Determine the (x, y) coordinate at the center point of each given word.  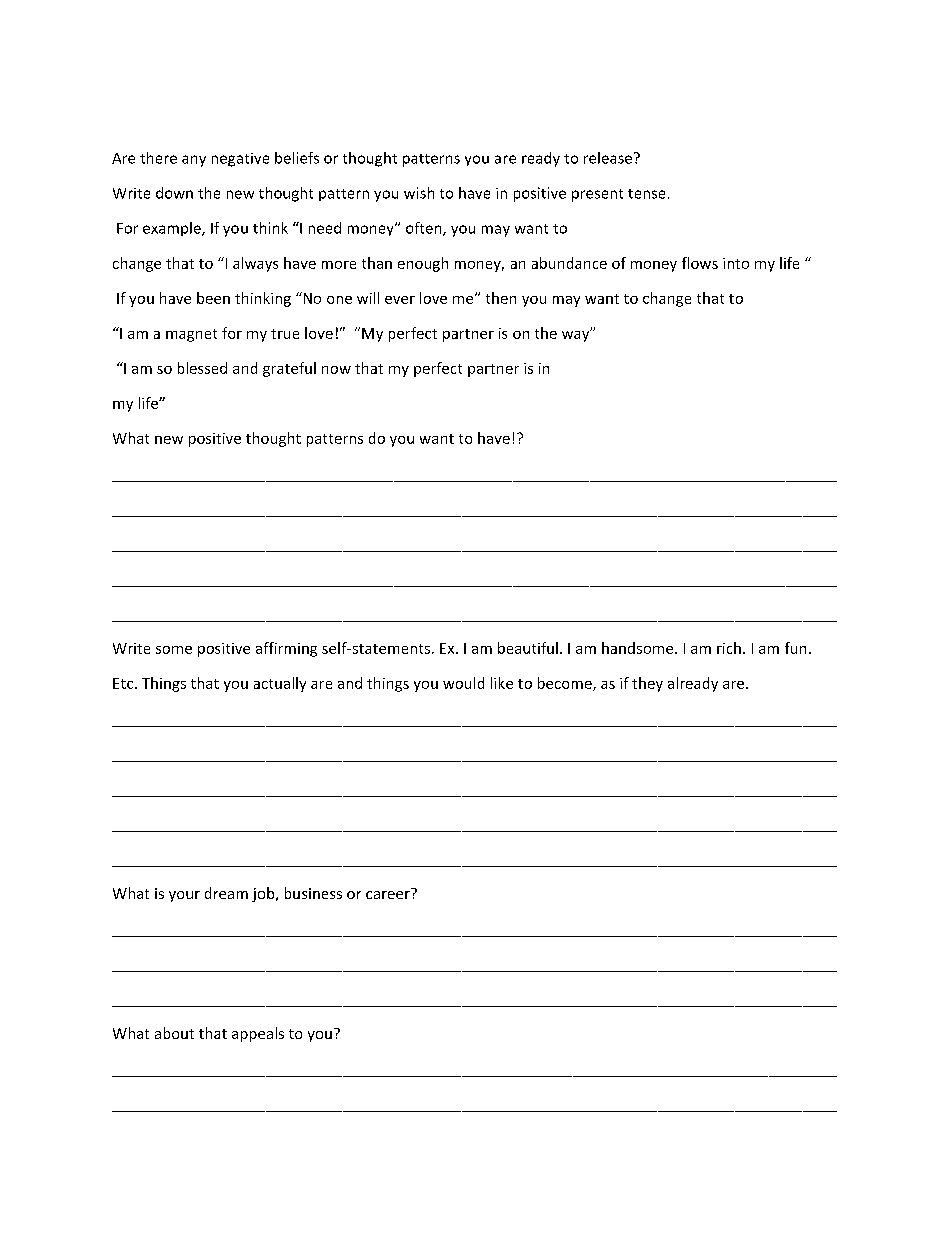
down (174, 193)
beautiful (528, 648)
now (336, 370)
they (647, 684)
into (736, 263)
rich (729, 648)
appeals (258, 1034)
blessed (202, 368)
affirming (286, 649)
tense (646, 194)
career (389, 893)
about (174, 1033)
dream (226, 893)
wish (419, 193)
